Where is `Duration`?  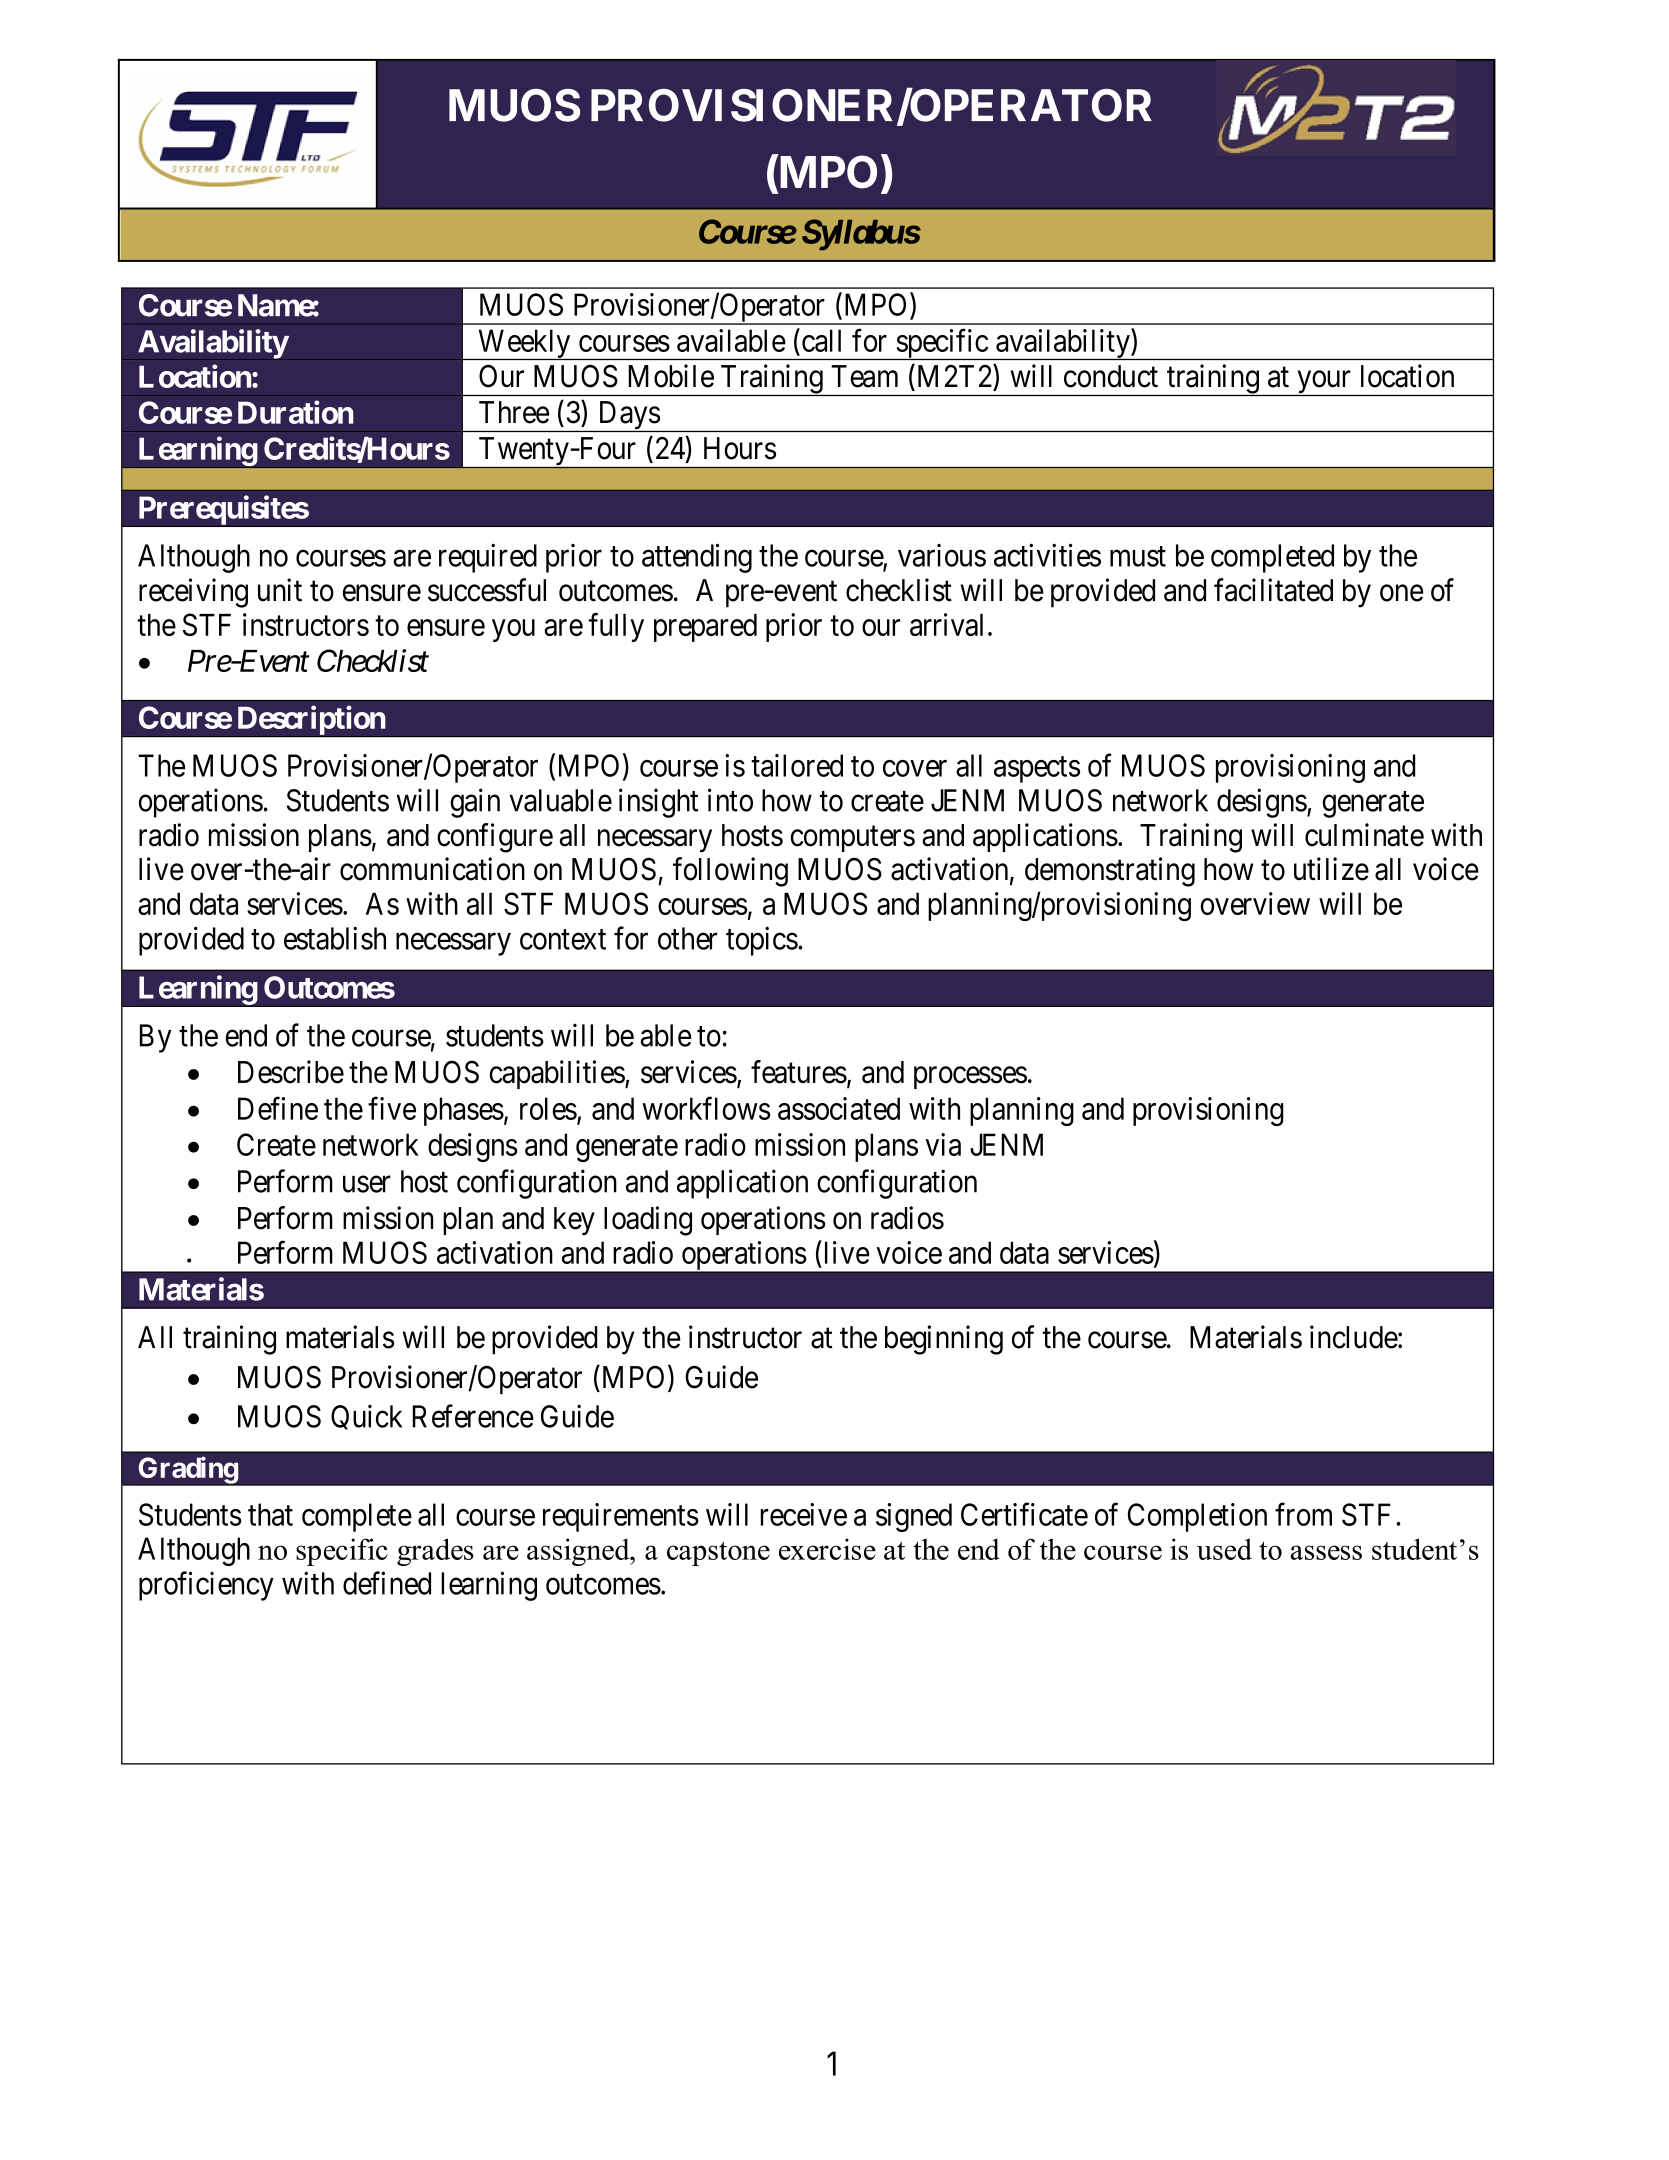 Duration is located at coordinates (295, 412).
